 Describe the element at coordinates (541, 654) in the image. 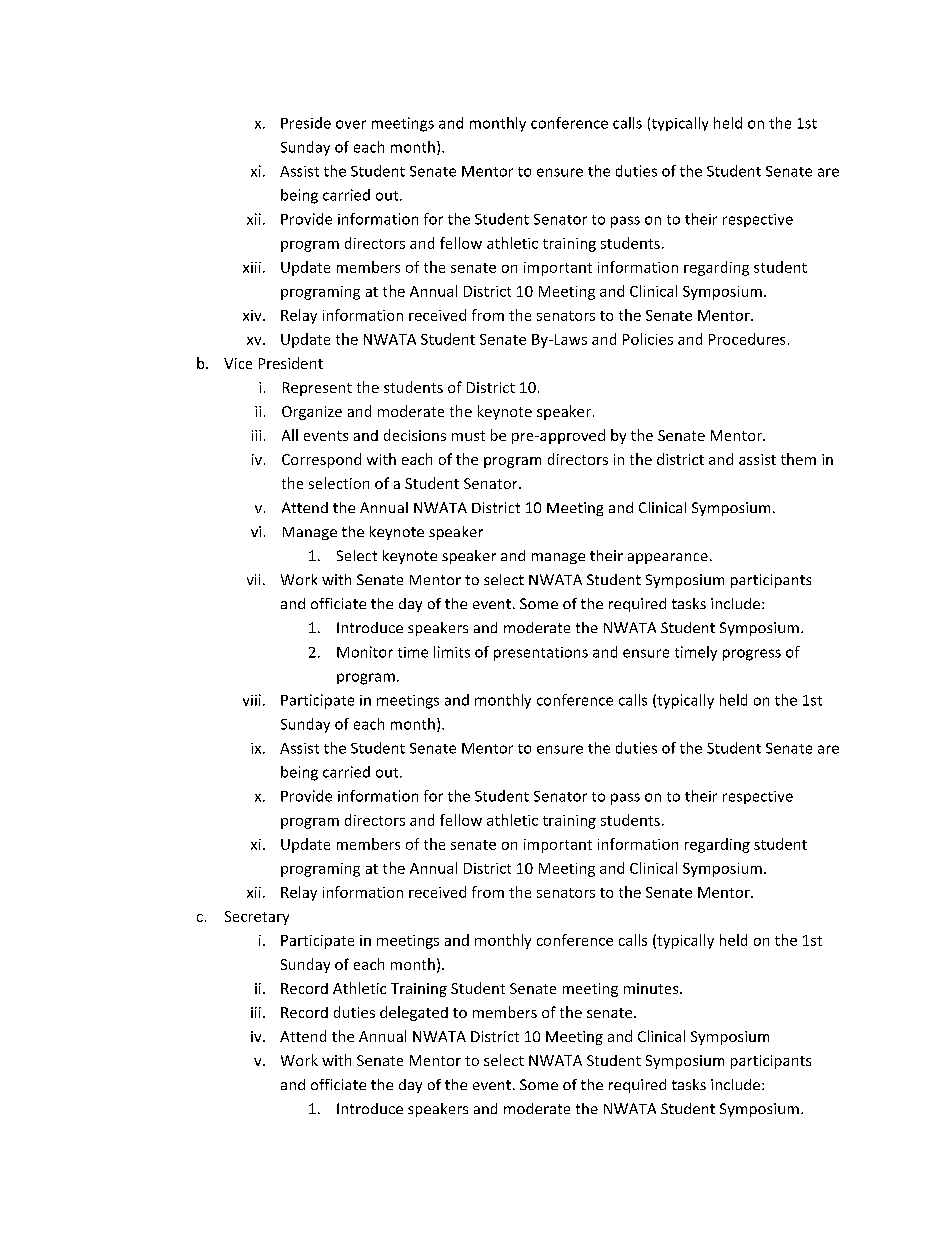

I see `presentations` at that location.
